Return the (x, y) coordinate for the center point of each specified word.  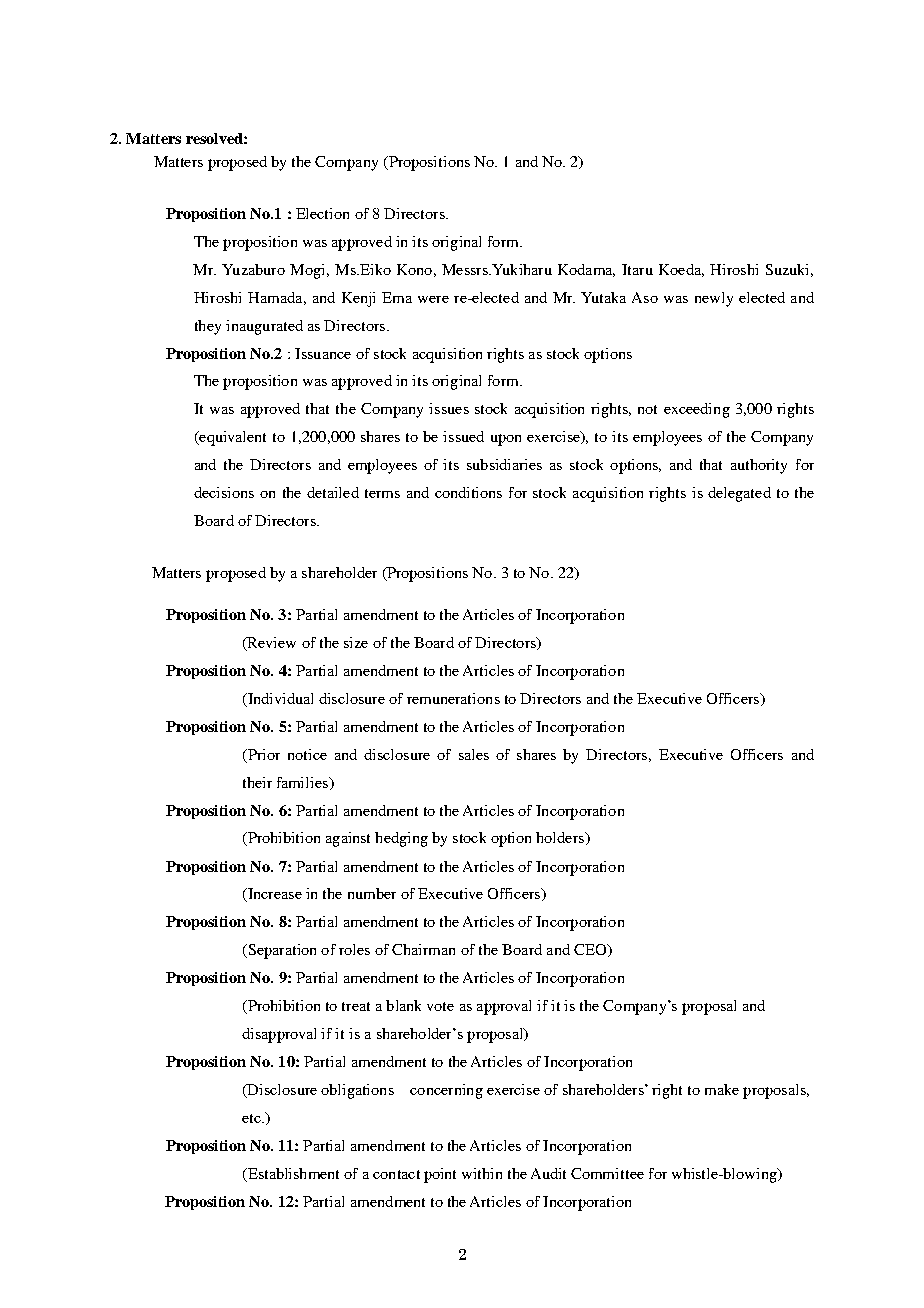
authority (759, 466)
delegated (739, 494)
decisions (224, 492)
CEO (591, 949)
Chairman (423, 949)
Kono (414, 269)
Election (322, 213)
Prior (262, 755)
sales (474, 754)
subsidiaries (504, 464)
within (482, 1173)
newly (714, 299)
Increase (273, 895)
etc (252, 1118)
